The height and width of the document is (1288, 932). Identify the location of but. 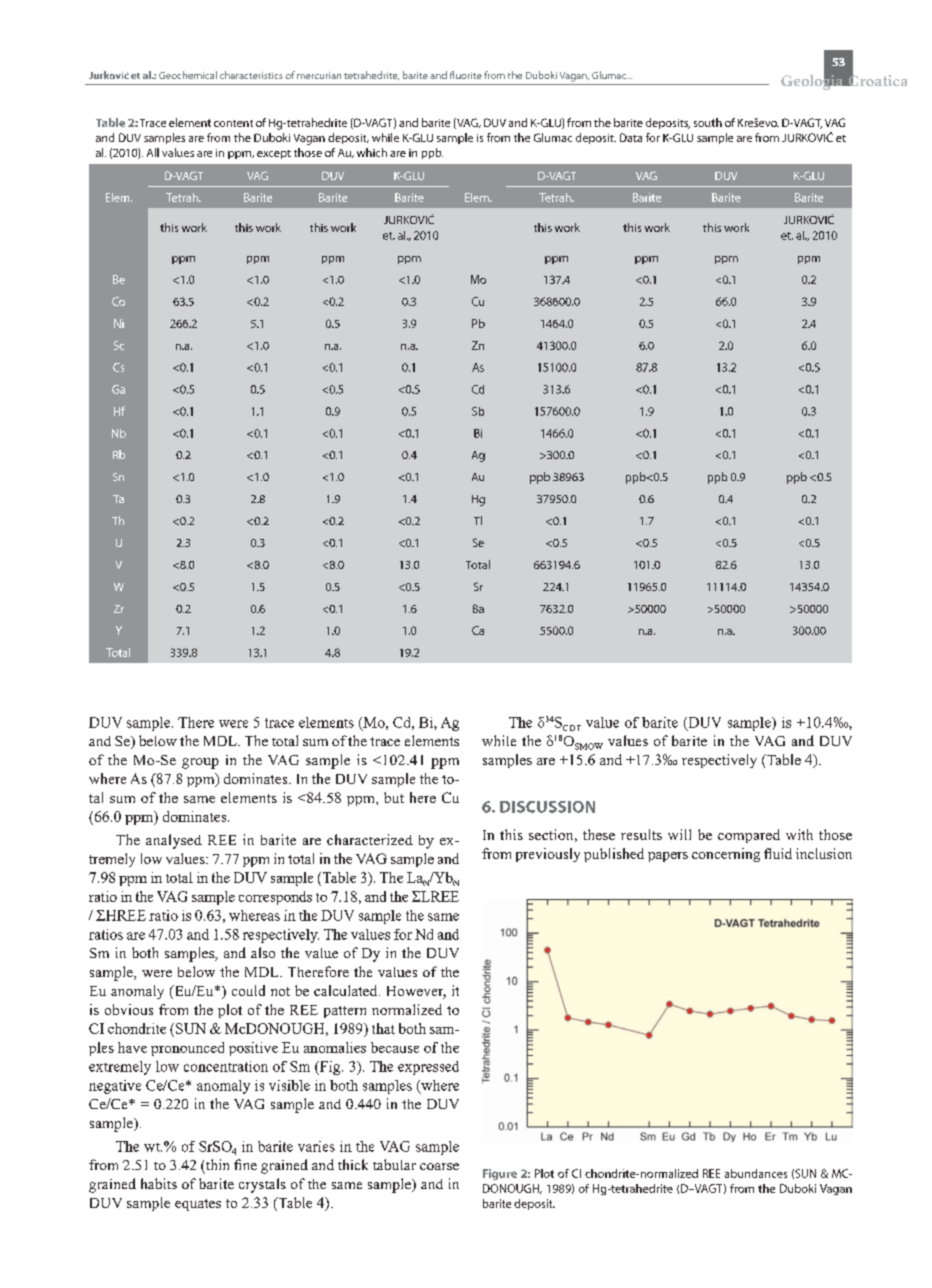
(394, 797).
